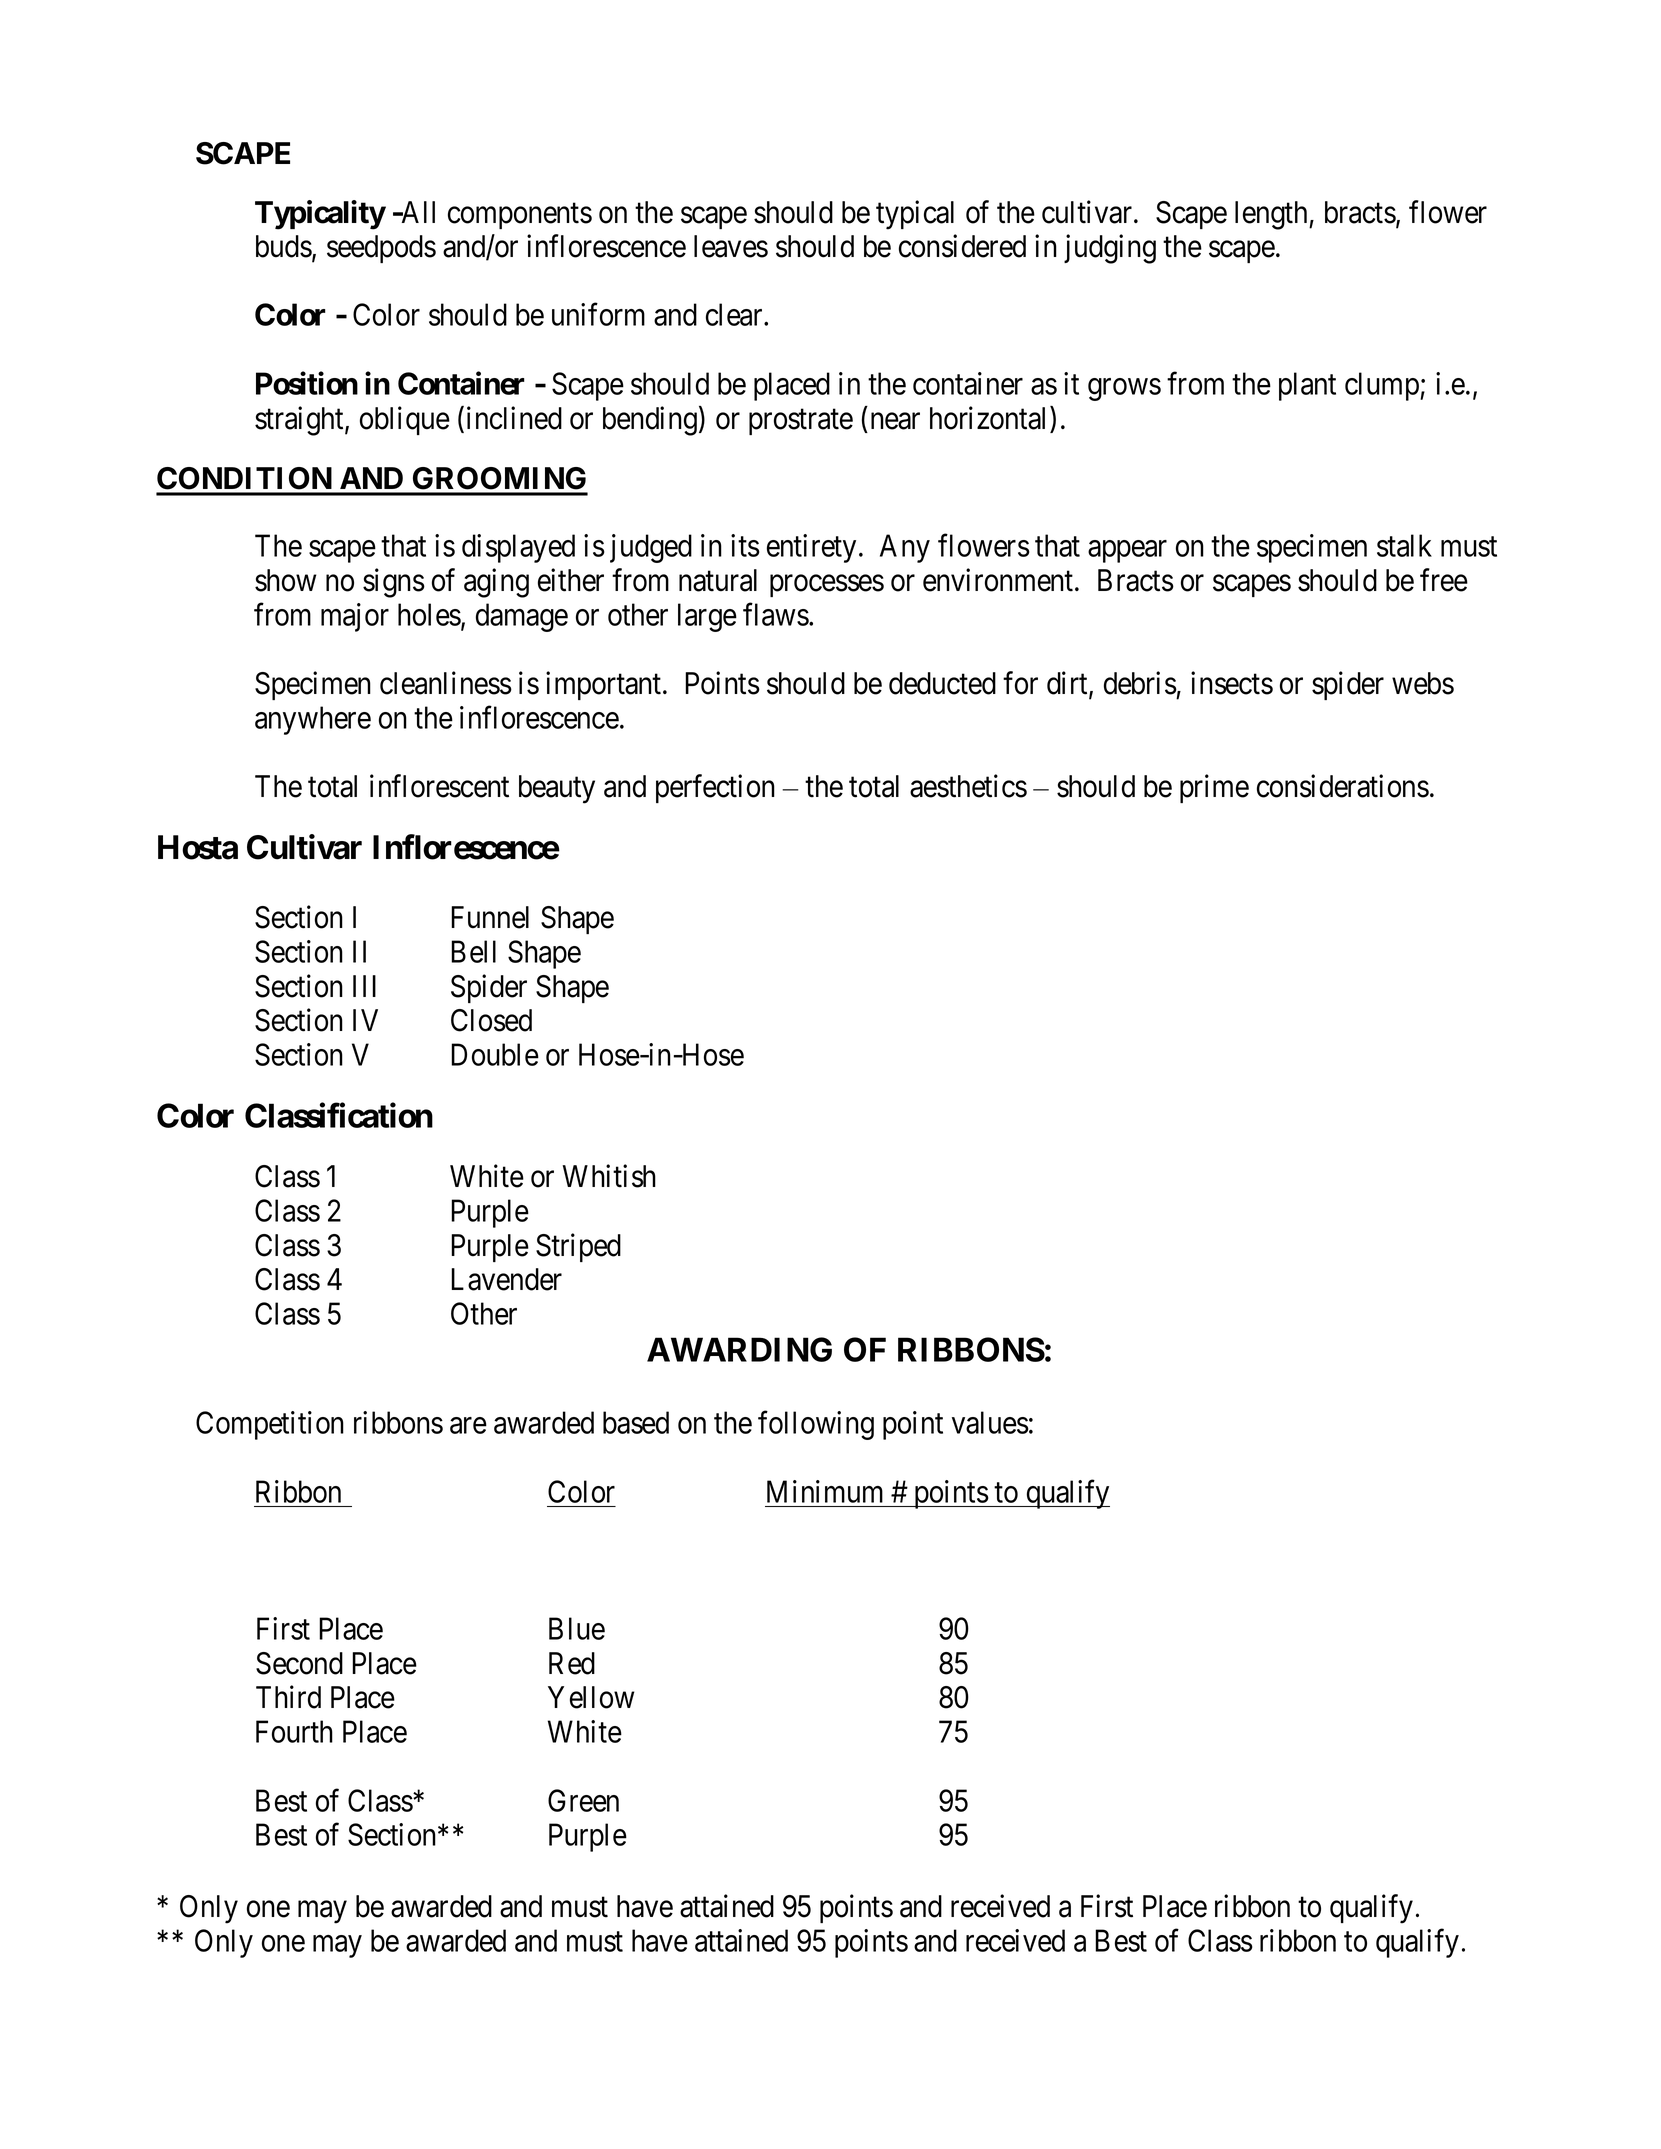 The image size is (1661, 2149). I want to click on clear, so click(735, 314).
